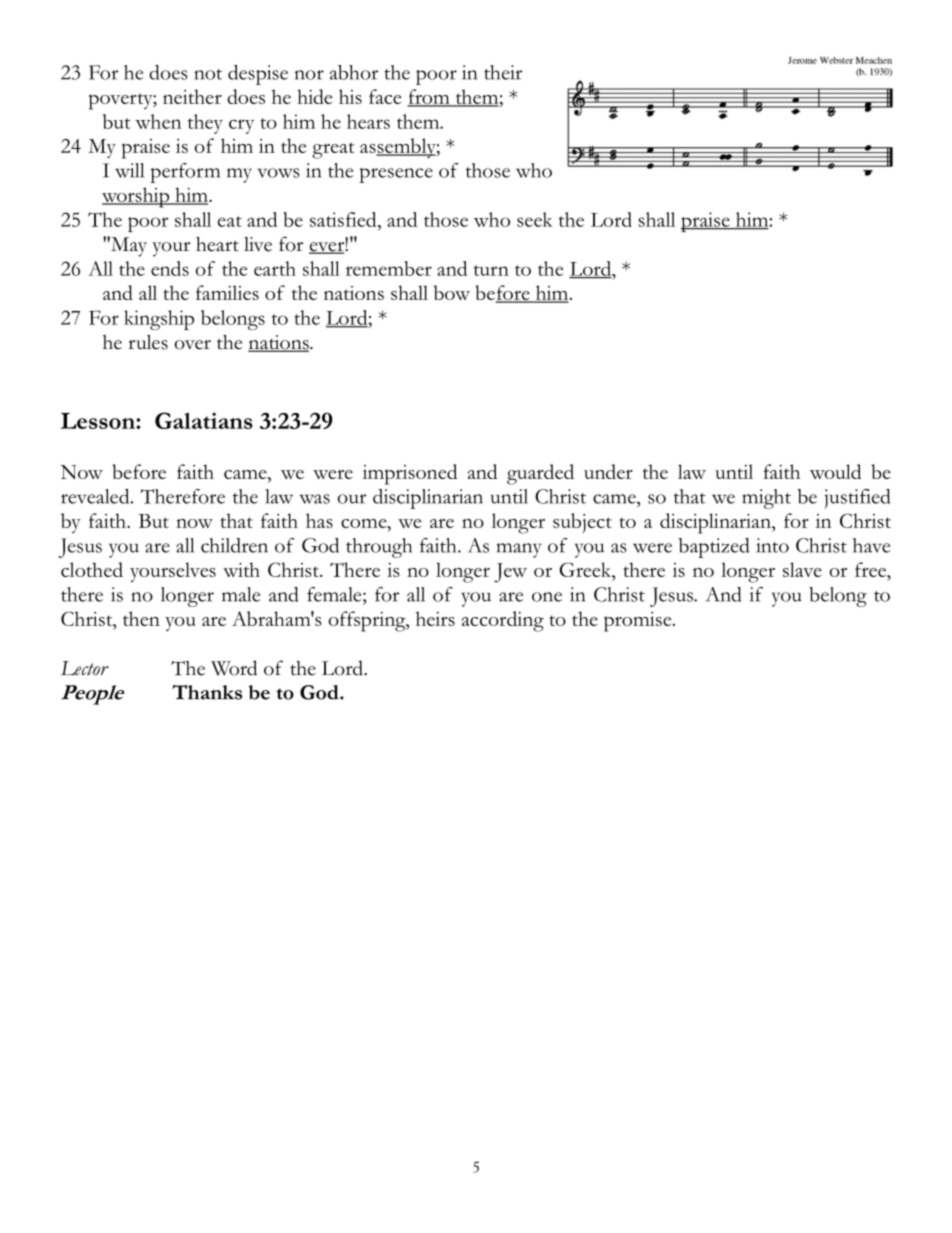 The height and width of the page is (1233, 952). What do you see at coordinates (234, 545) in the page?
I see `children` at bounding box center [234, 545].
